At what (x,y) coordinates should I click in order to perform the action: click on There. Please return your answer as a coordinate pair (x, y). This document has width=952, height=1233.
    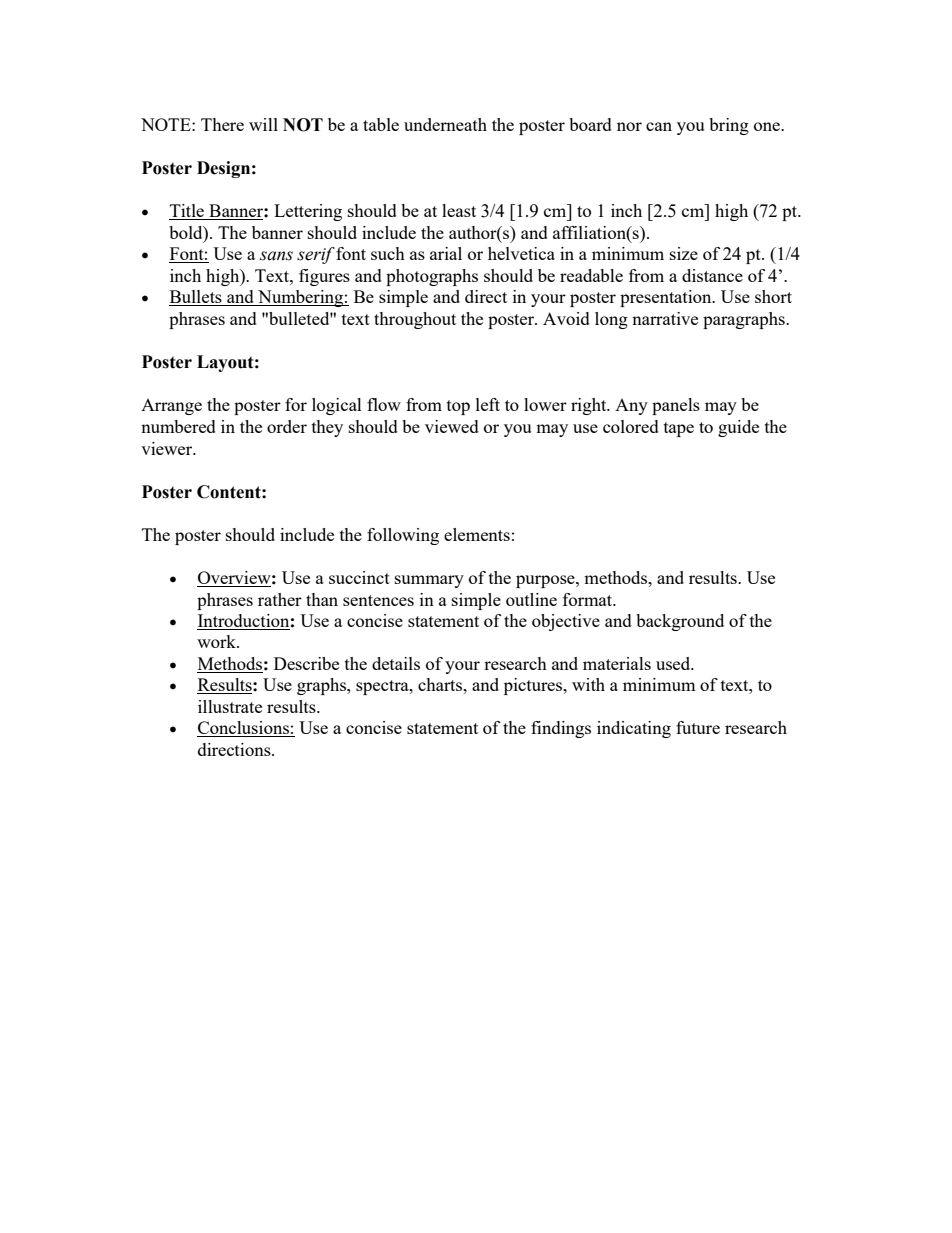
    Looking at the image, I should click on (222, 124).
